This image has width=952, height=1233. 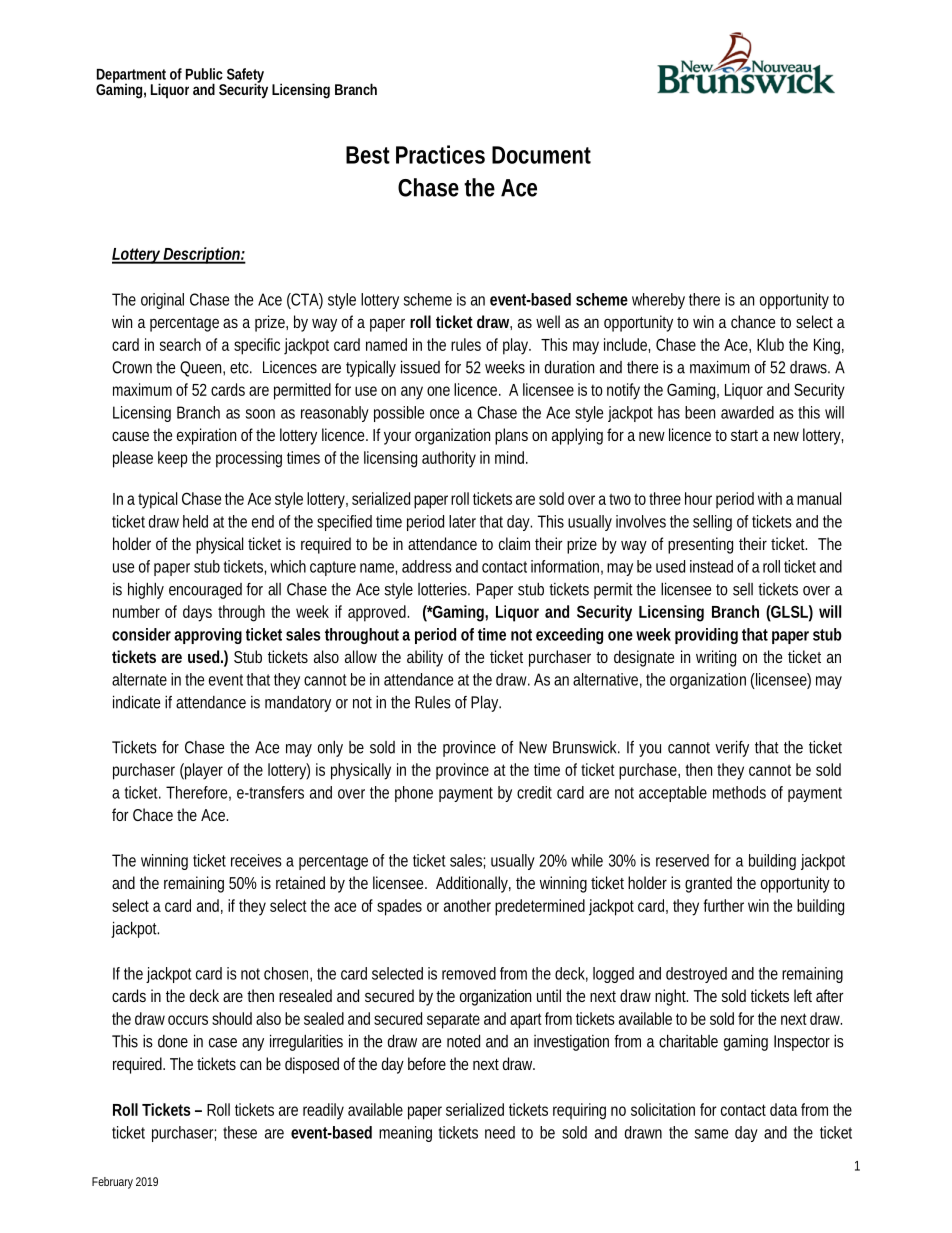 I want to click on providing, so click(x=706, y=636).
